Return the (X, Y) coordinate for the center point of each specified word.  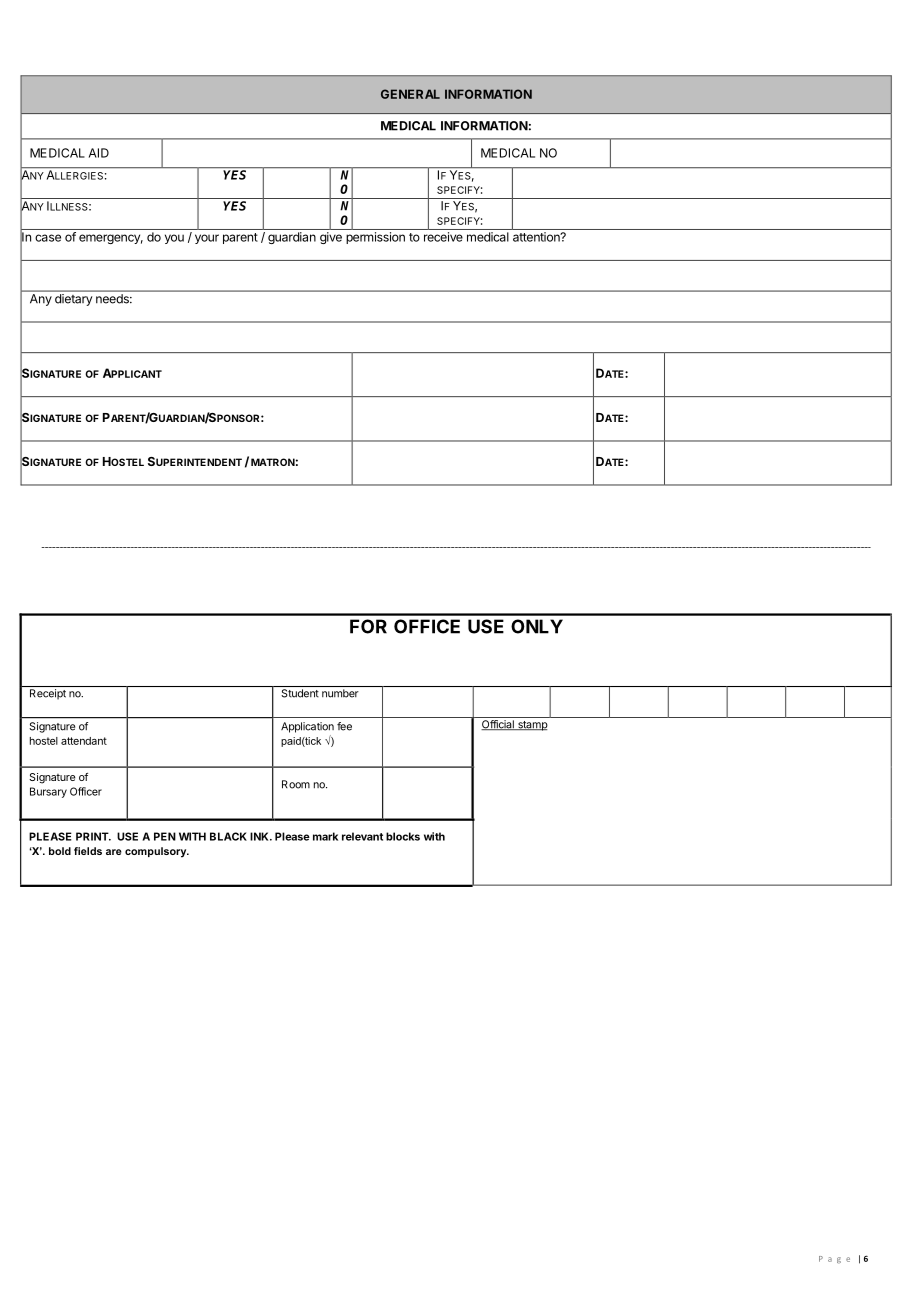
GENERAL (410, 94)
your (207, 239)
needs (113, 298)
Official (498, 725)
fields (88, 851)
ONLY (537, 626)
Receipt (48, 694)
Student (300, 693)
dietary (73, 300)
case (48, 238)
